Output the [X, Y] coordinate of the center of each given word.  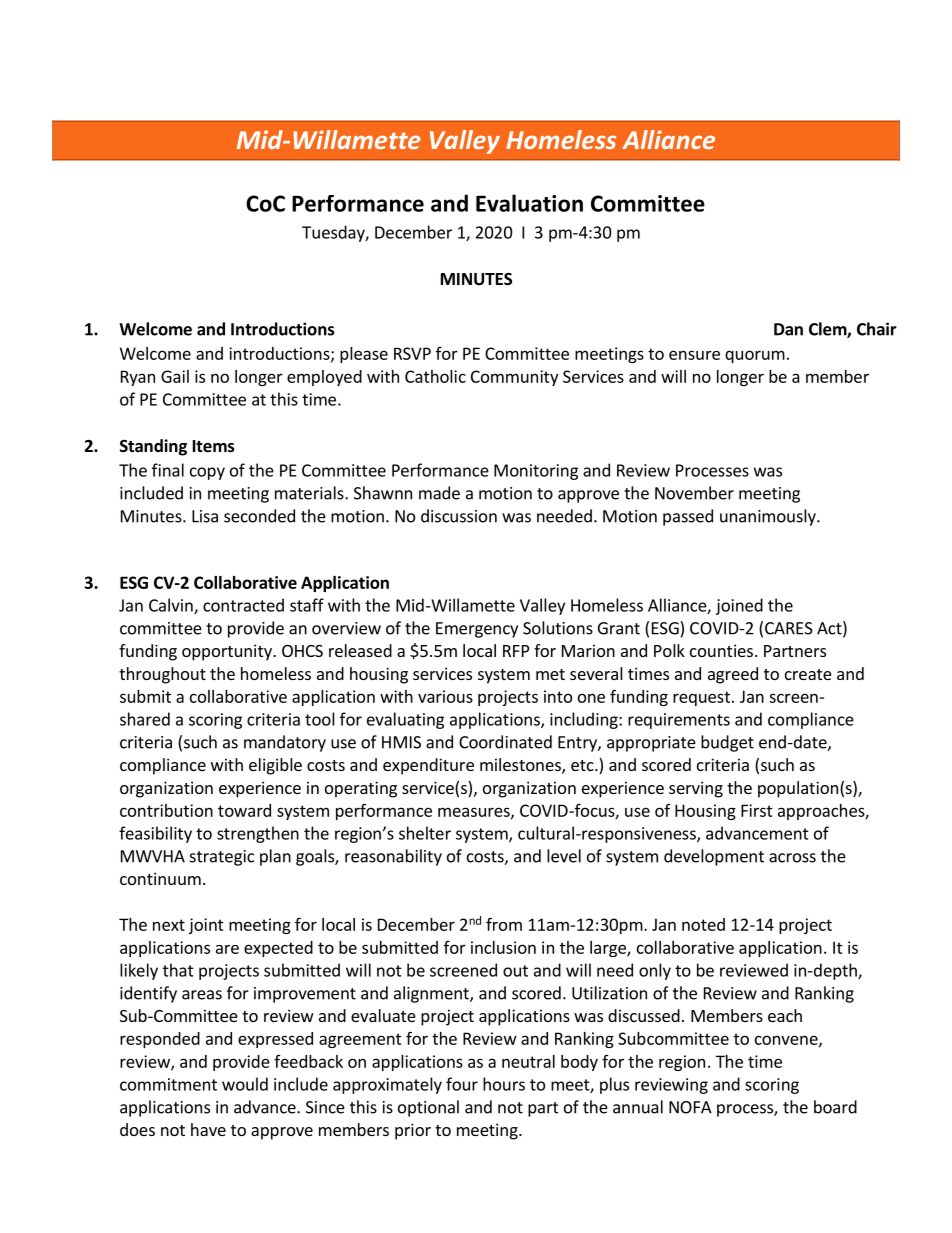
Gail [175, 376]
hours [504, 1084]
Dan [788, 329]
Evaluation [529, 203]
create [808, 674]
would [245, 1084]
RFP [516, 651]
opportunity [228, 652]
